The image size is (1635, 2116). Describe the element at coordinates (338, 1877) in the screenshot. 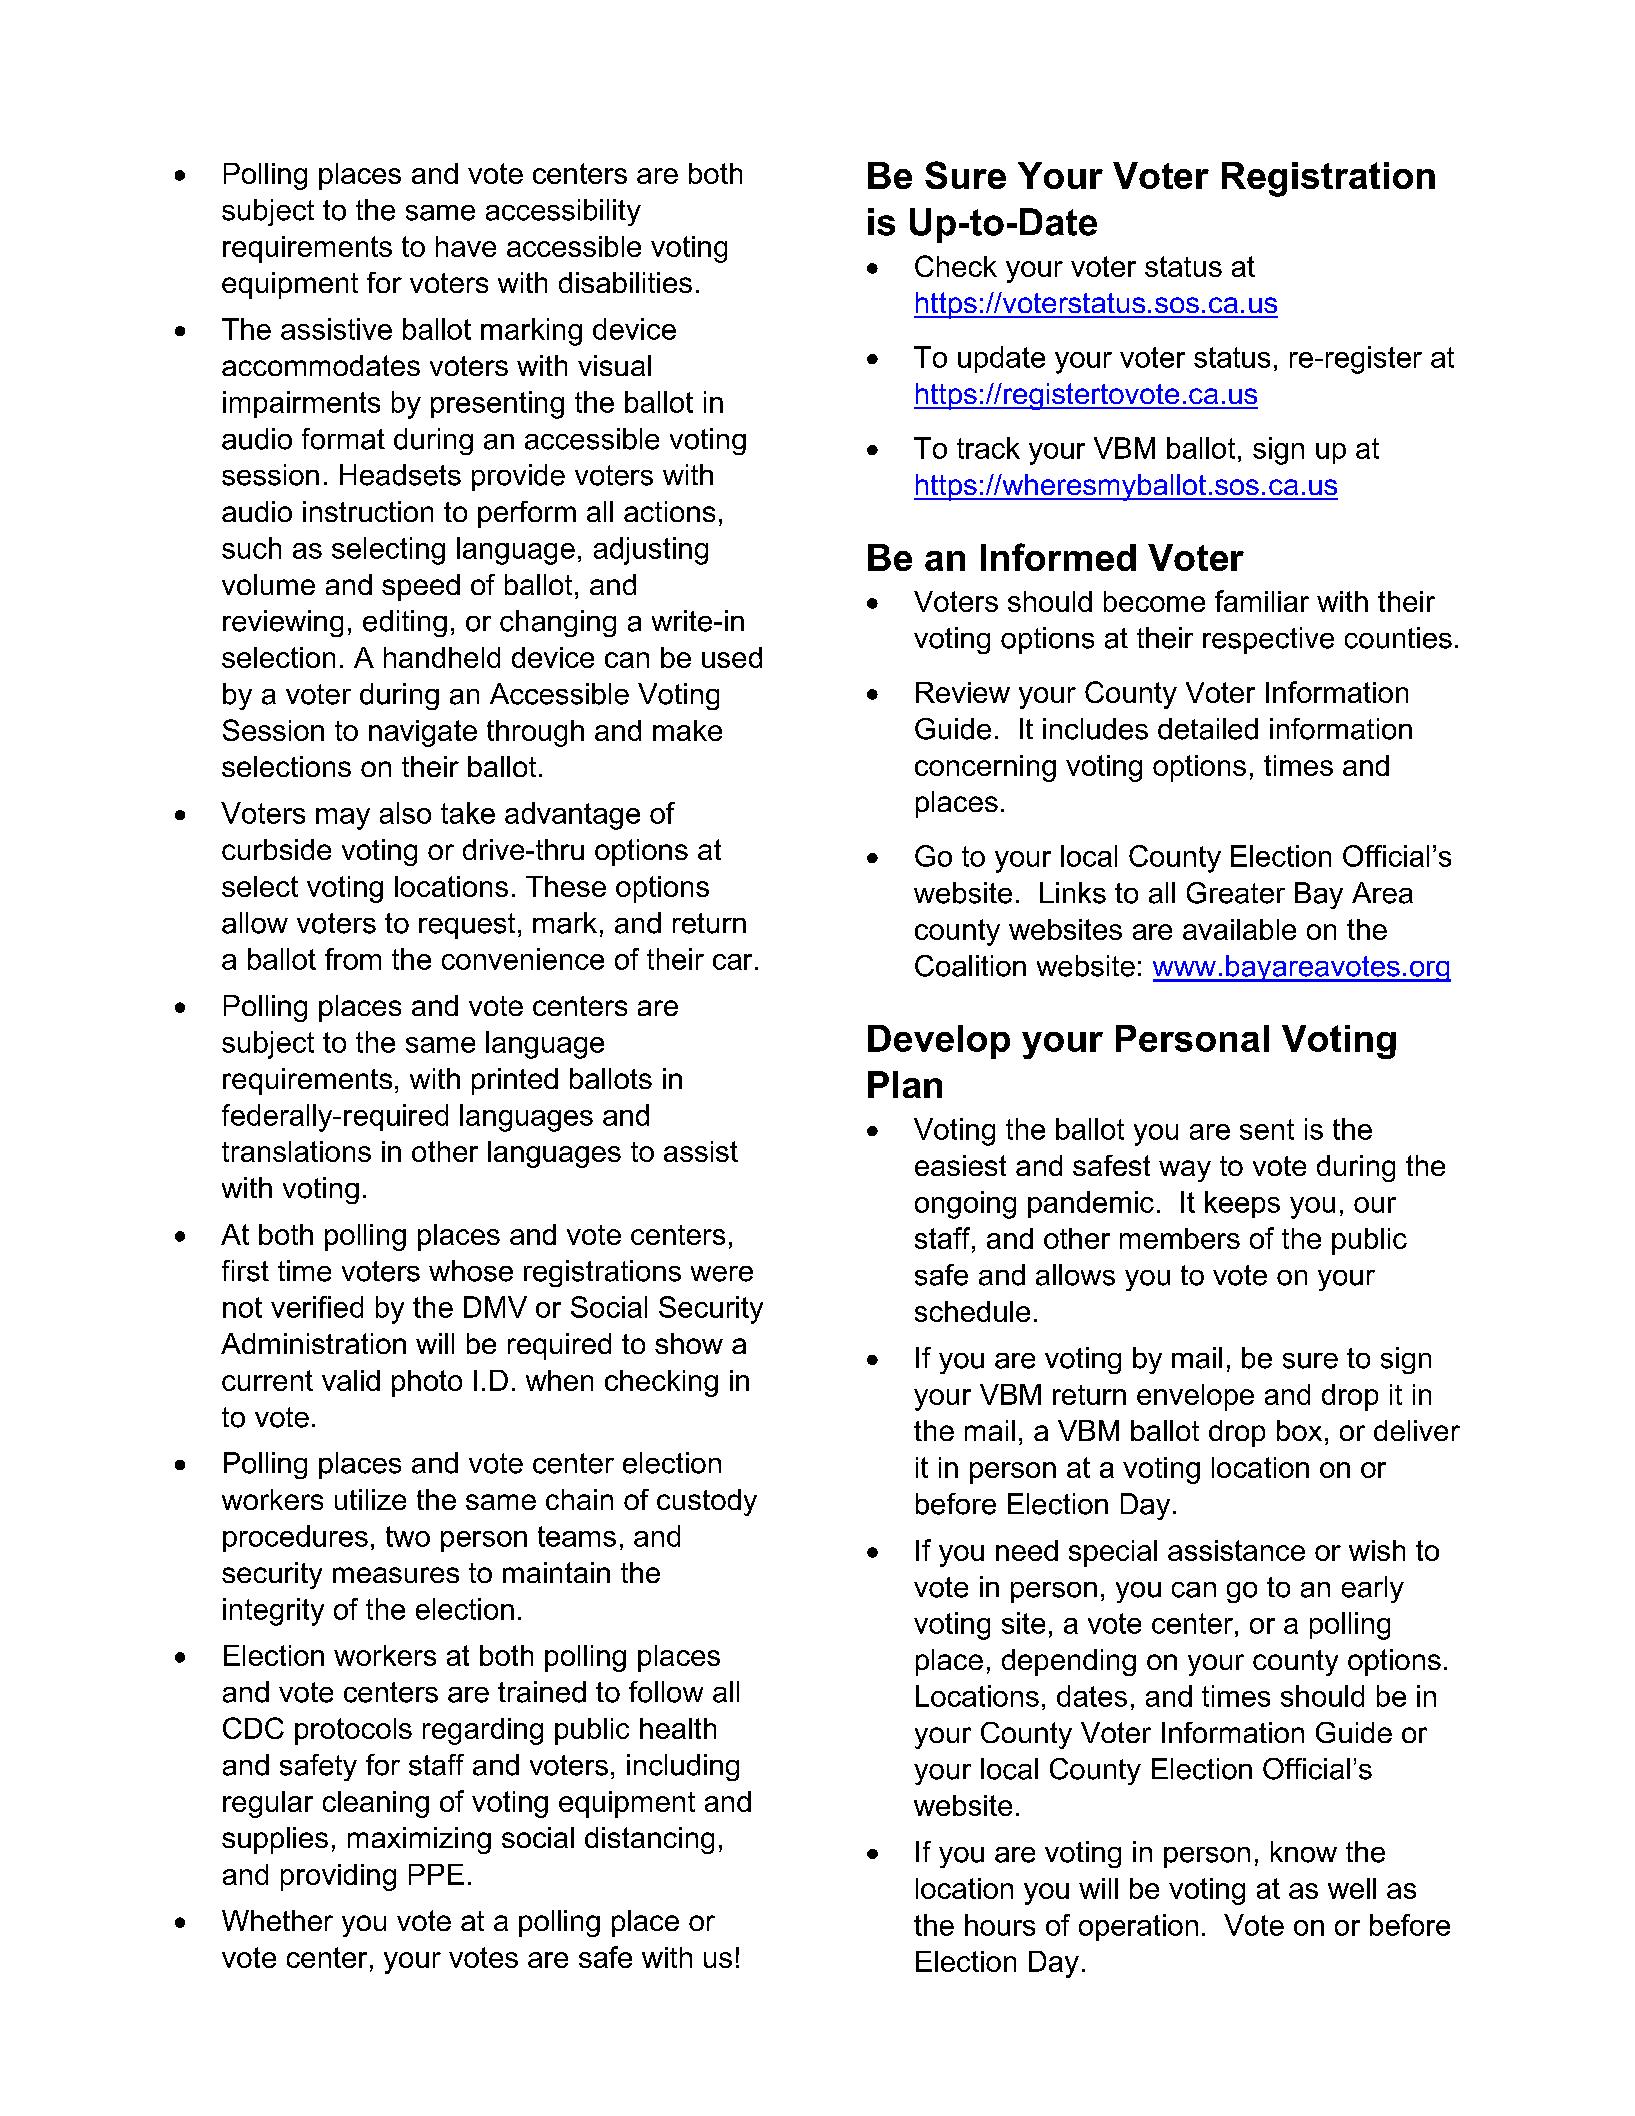

I see `providing` at that location.
